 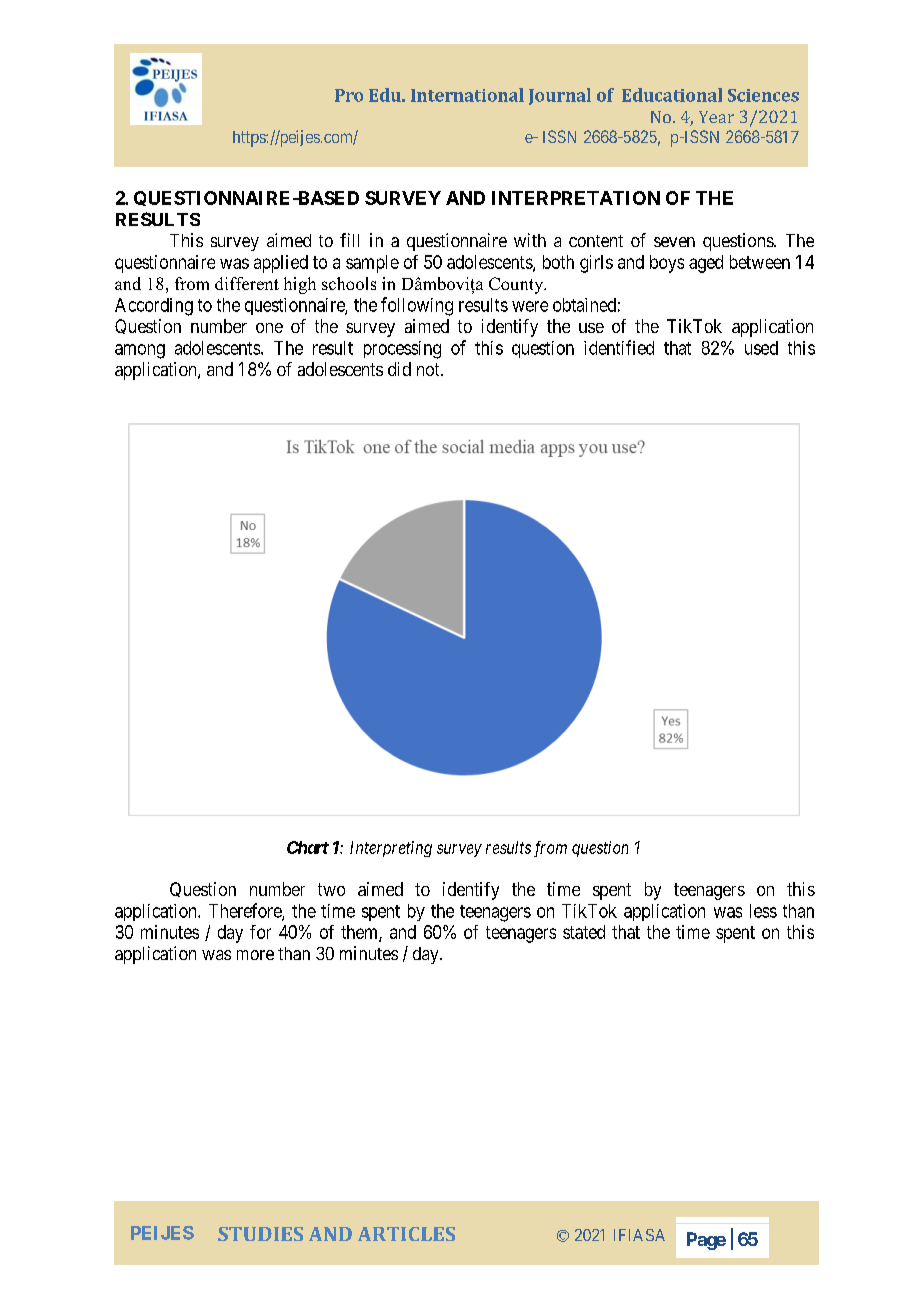 What do you see at coordinates (763, 911) in the screenshot?
I see `less` at bounding box center [763, 911].
